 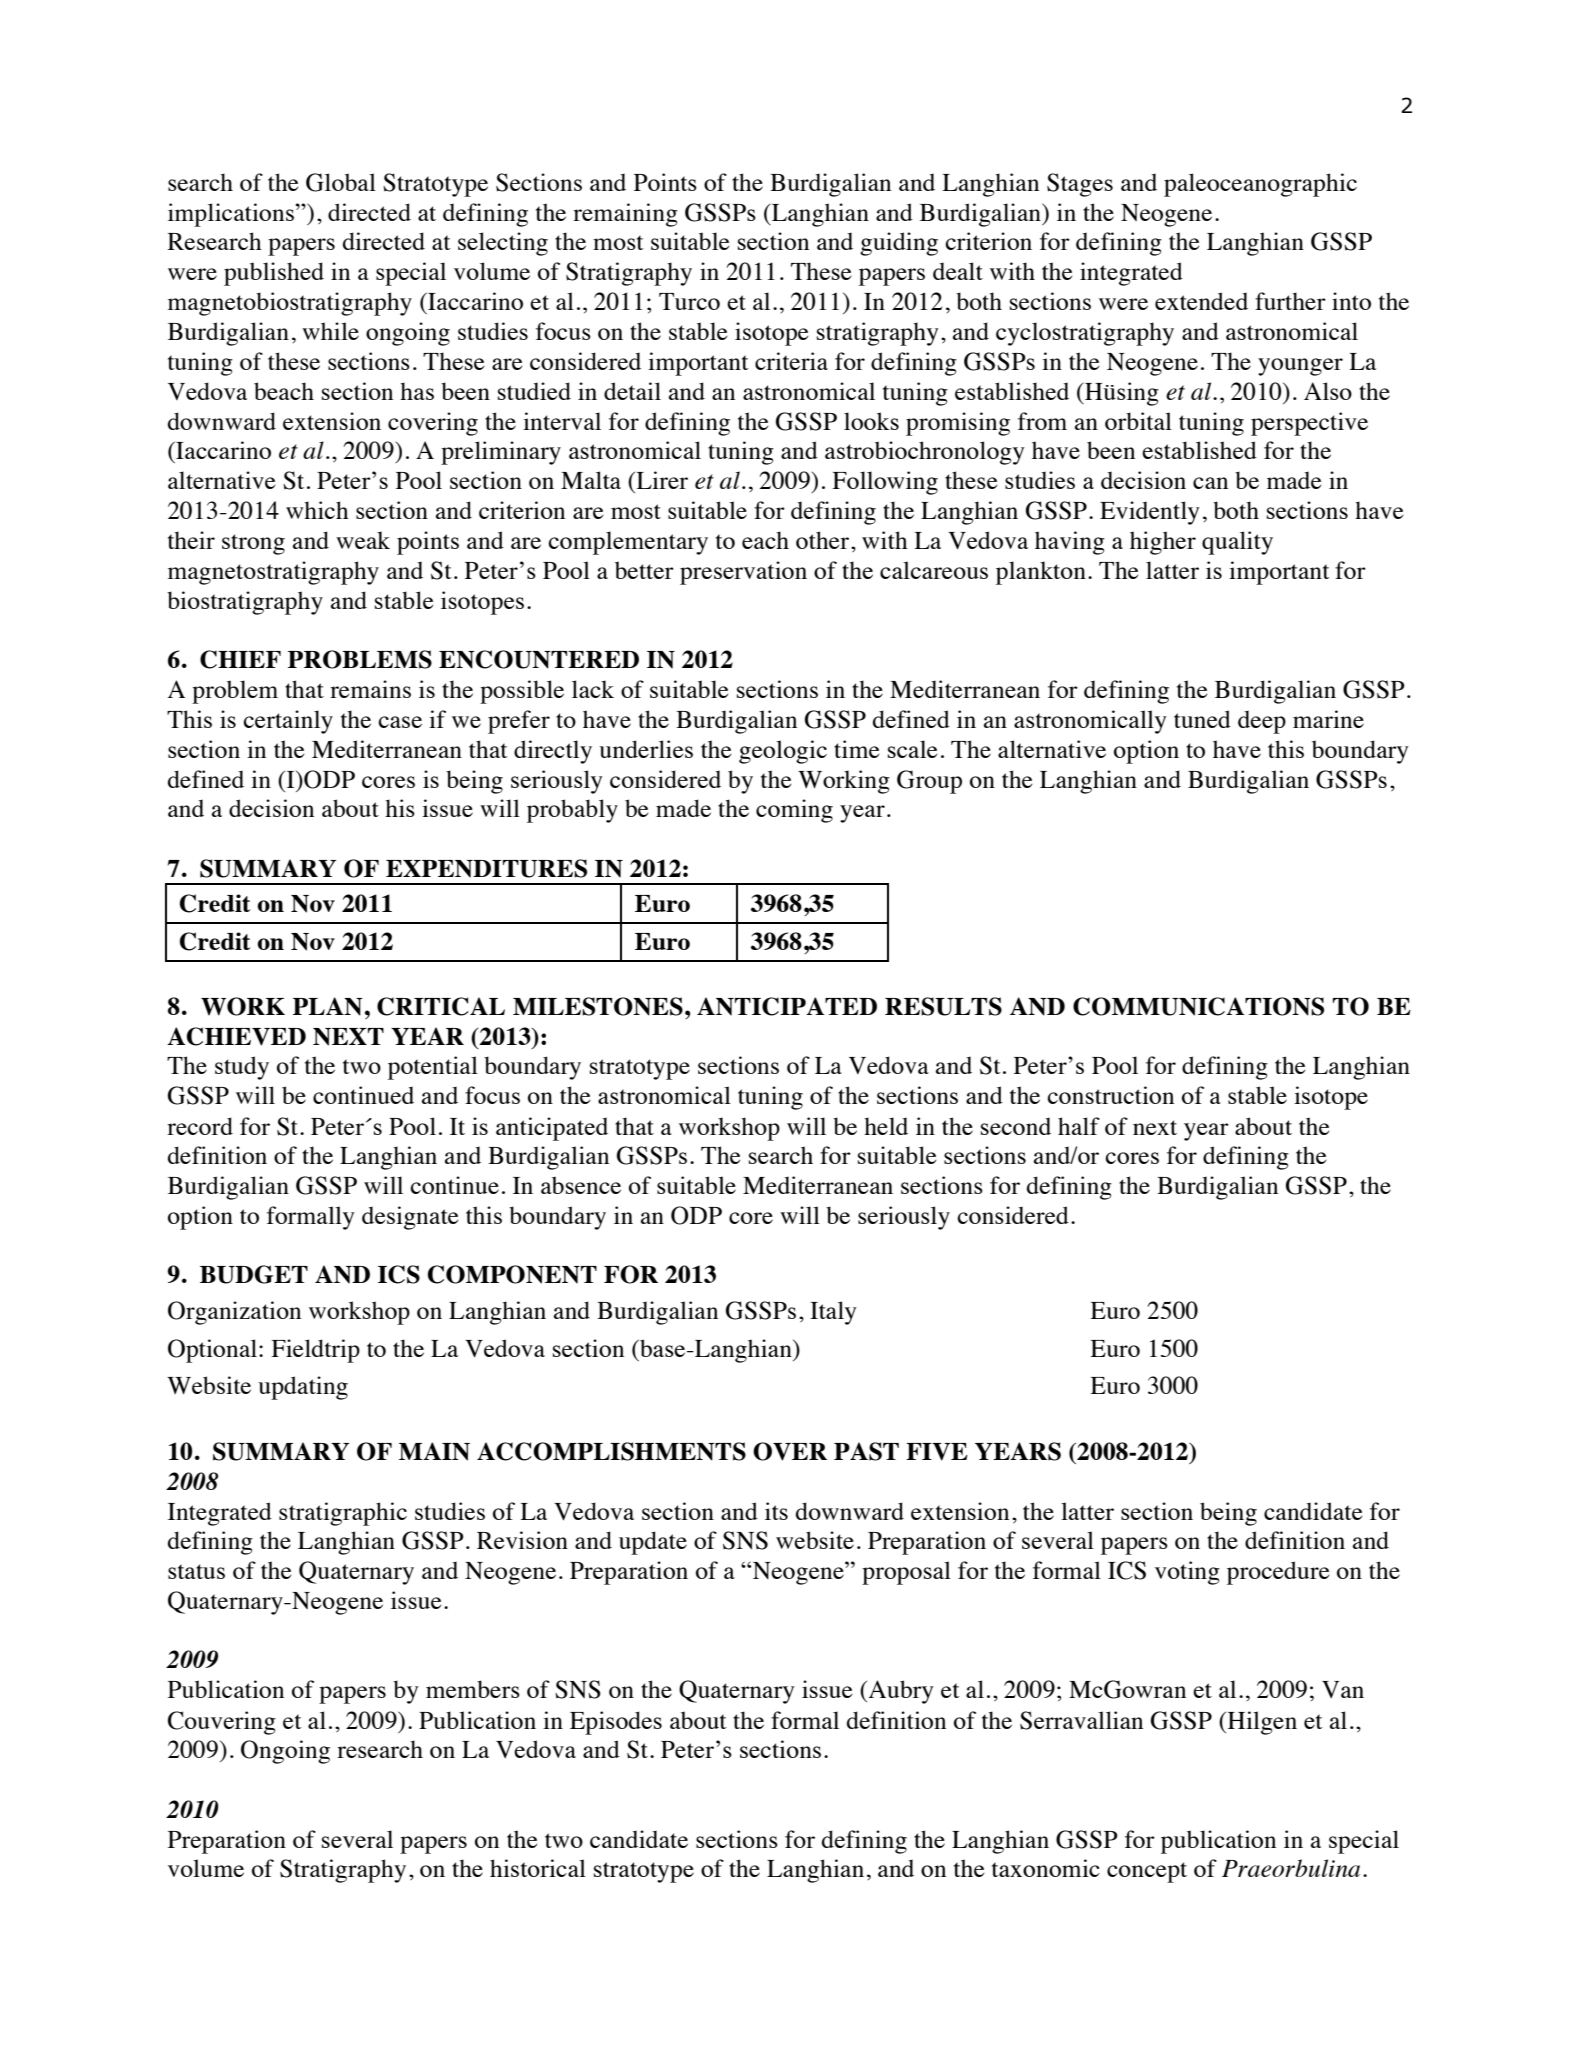 What do you see at coordinates (1201, 301) in the screenshot?
I see `extended` at bounding box center [1201, 301].
